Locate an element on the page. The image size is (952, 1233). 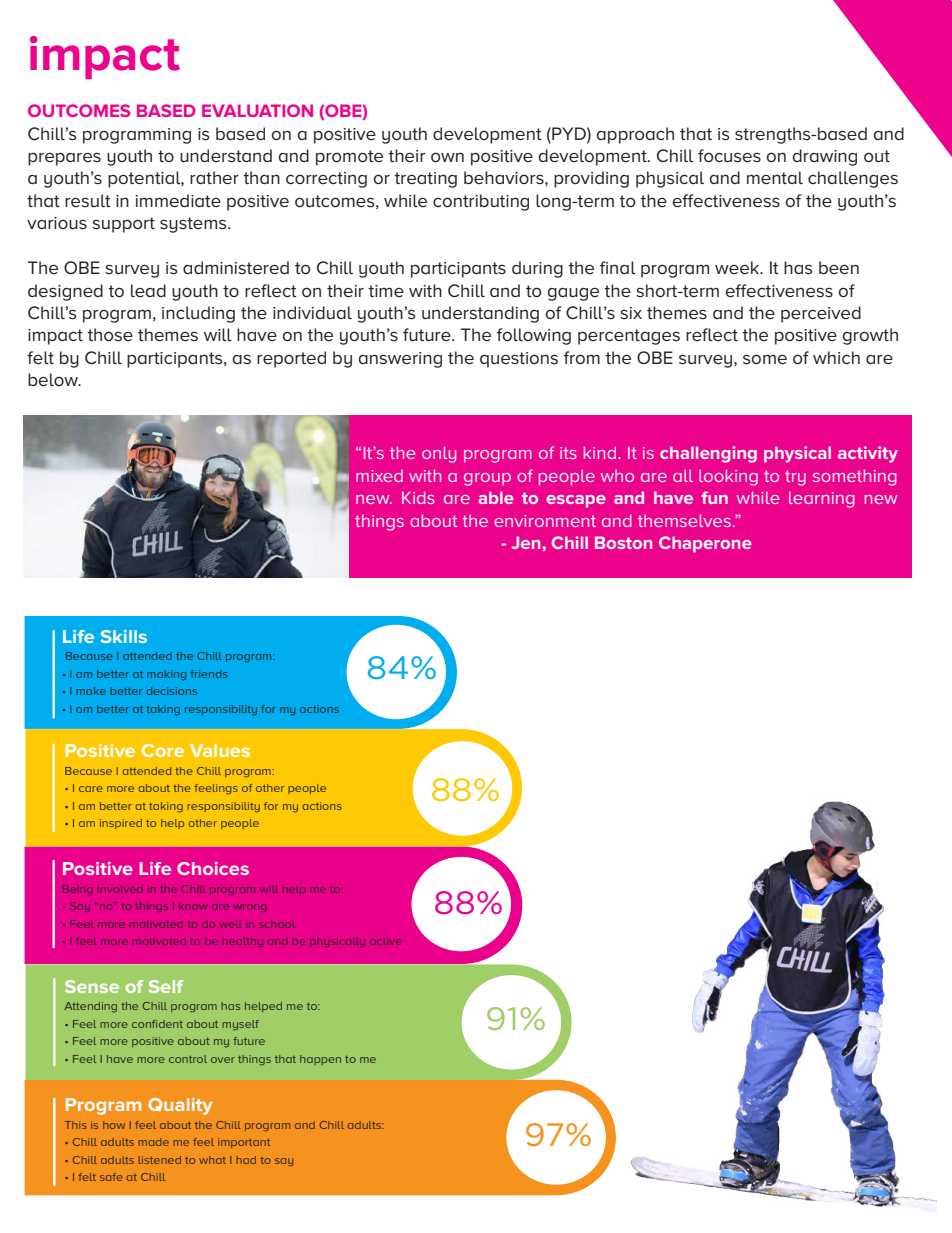
Chaperone is located at coordinates (705, 544).
